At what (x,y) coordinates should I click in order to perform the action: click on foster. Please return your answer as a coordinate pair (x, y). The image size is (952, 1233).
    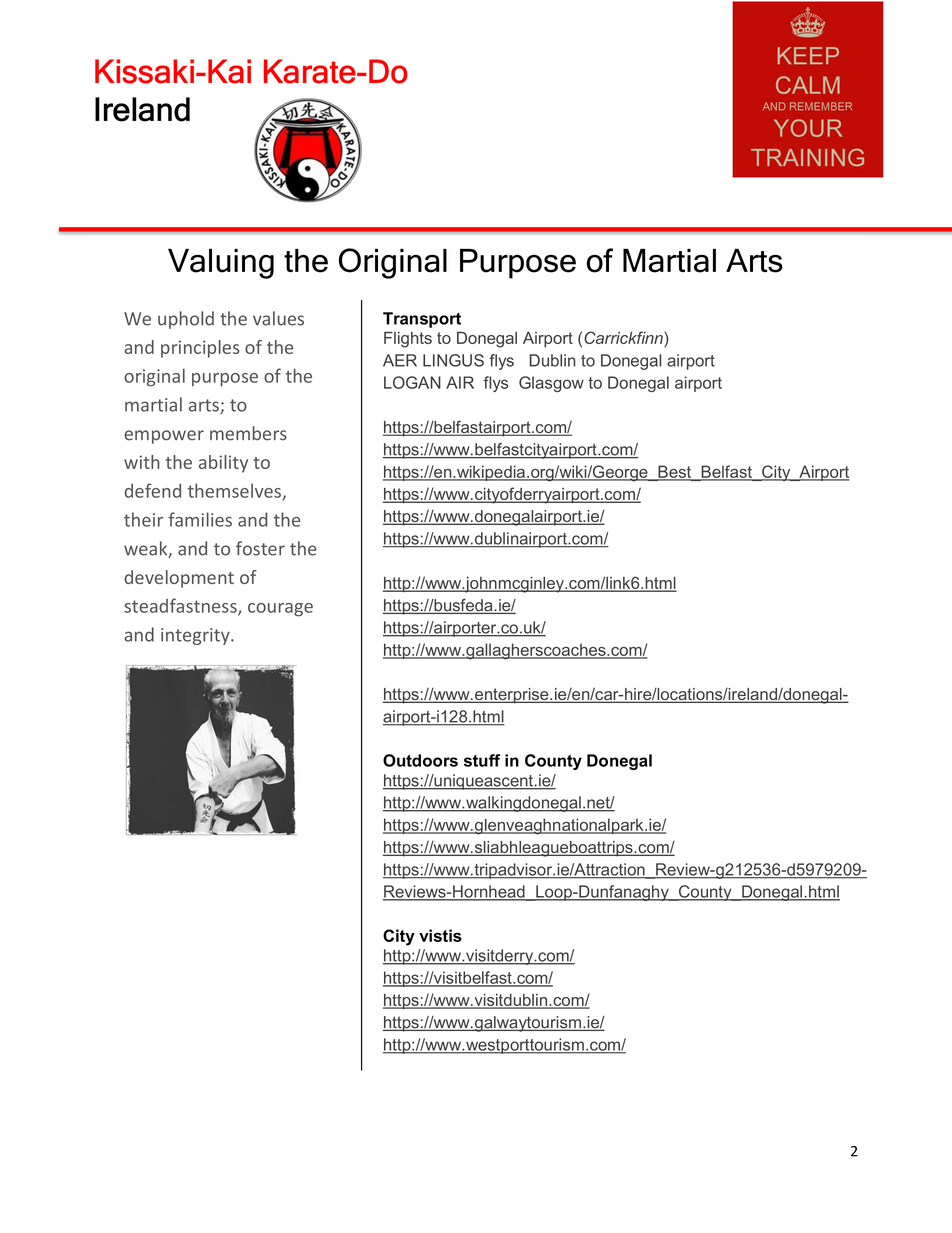
    Looking at the image, I should click on (260, 548).
